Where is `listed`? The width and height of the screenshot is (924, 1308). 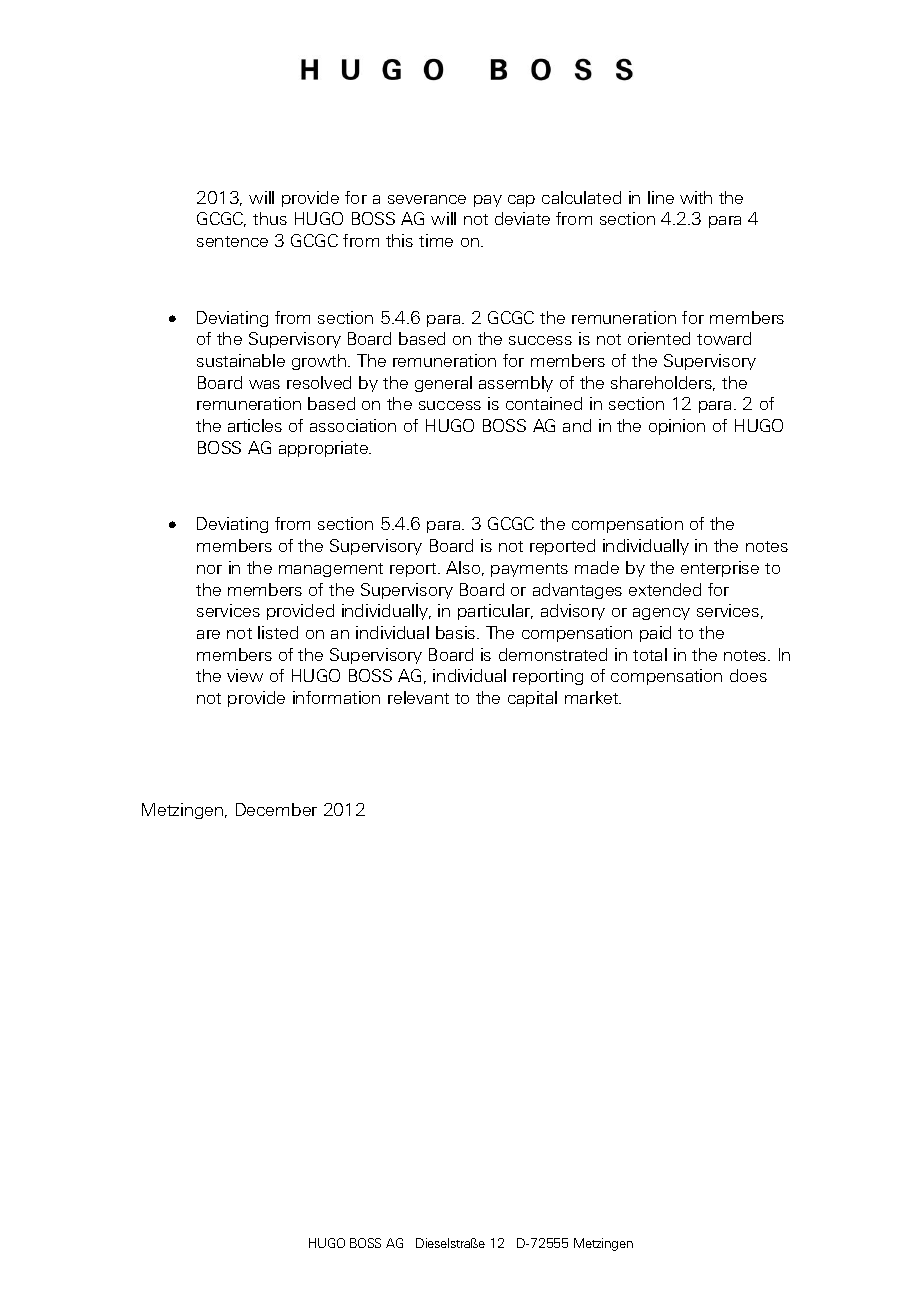
listed is located at coordinates (278, 632).
